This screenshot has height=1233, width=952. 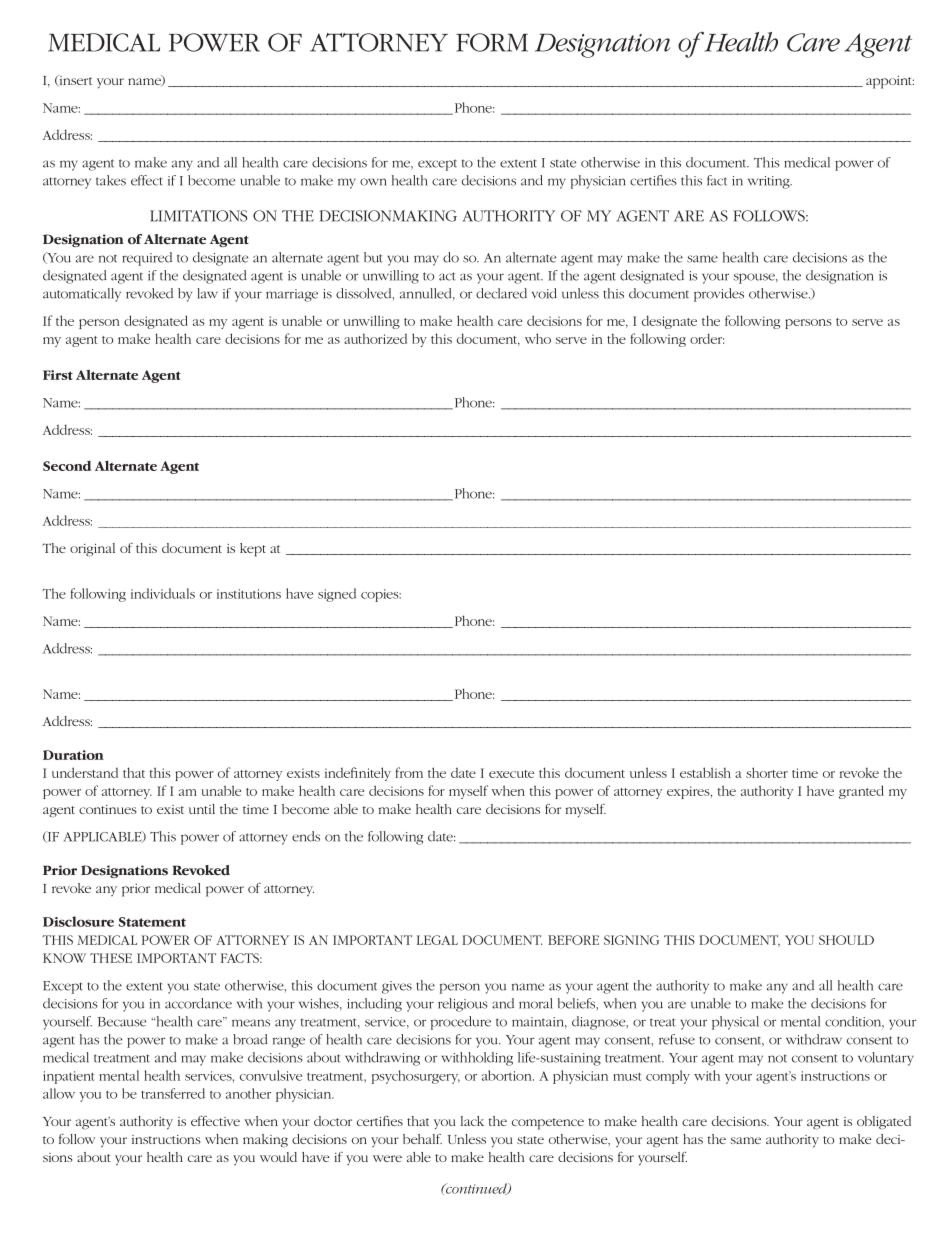 What do you see at coordinates (492, 42) in the screenshot?
I see `FORM` at bounding box center [492, 42].
